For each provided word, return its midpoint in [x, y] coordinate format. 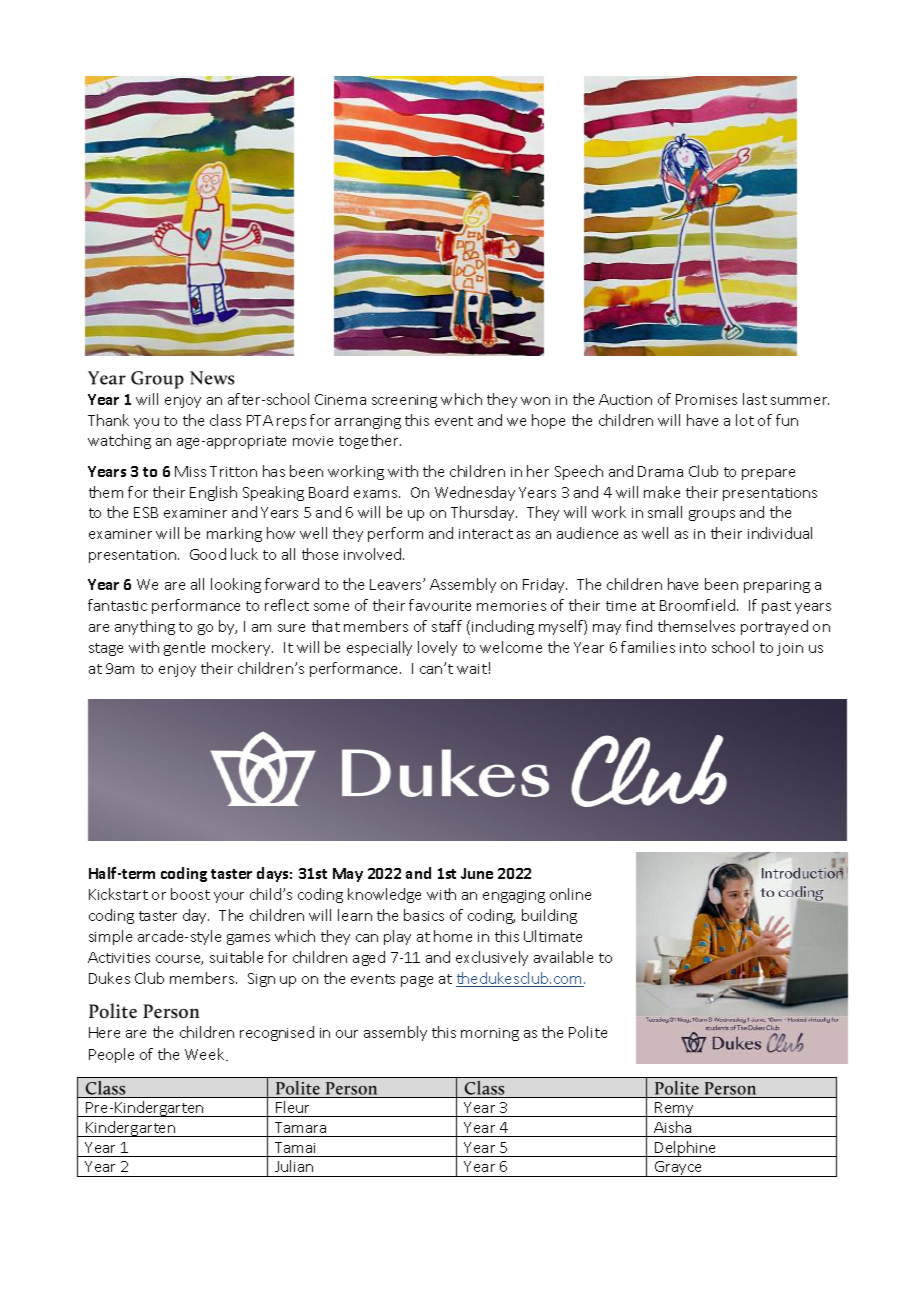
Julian [294, 1166]
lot [745, 420]
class [225, 420]
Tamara [300, 1127]
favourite [440, 605]
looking [236, 585]
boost [190, 894]
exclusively [492, 958]
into [693, 648]
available [563, 957]
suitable [236, 957]
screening [404, 401]
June [477, 873]
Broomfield [699, 605]
